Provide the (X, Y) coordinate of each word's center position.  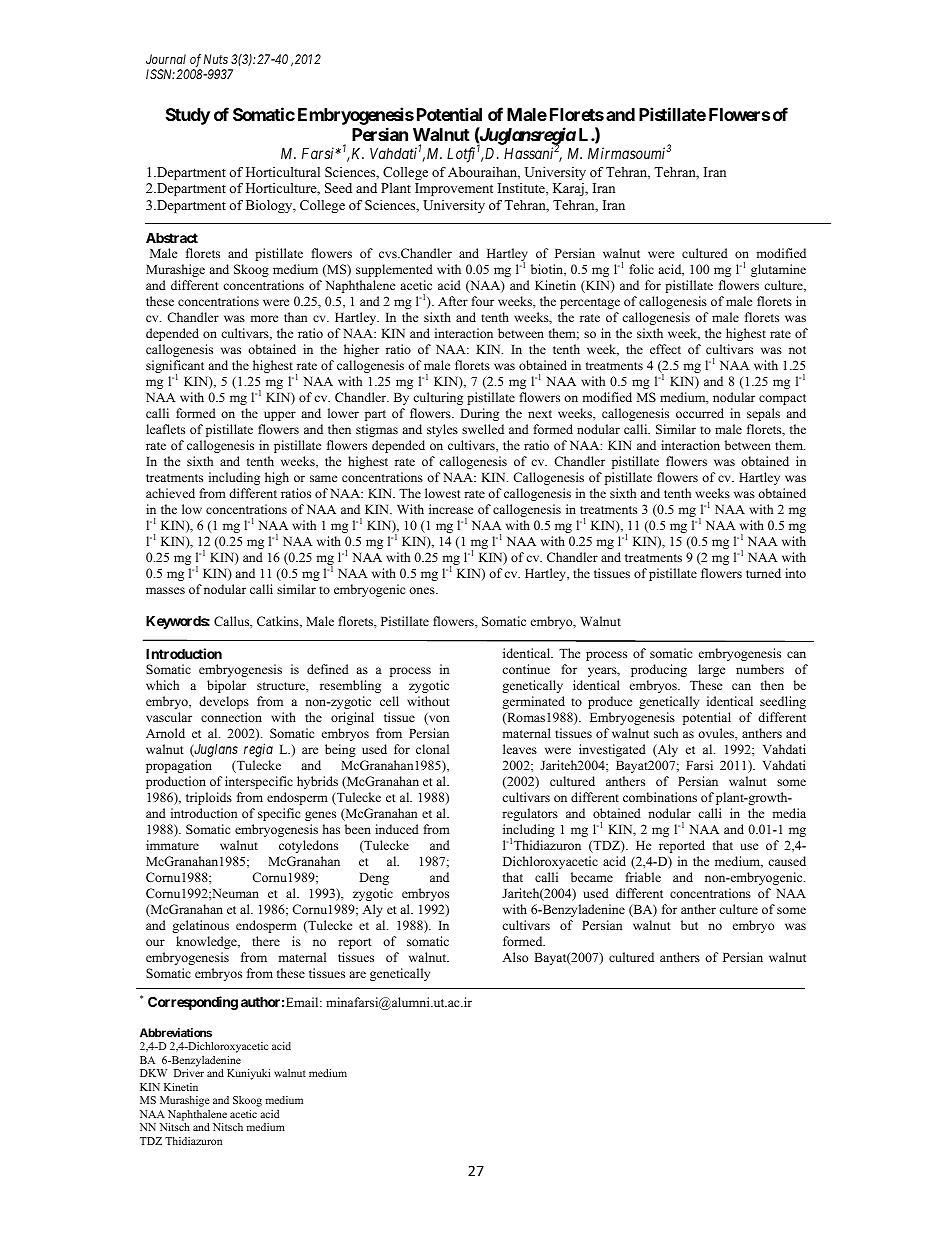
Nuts (215, 59)
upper (280, 416)
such (666, 733)
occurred (700, 413)
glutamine (778, 270)
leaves (520, 749)
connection (231, 717)
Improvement (454, 189)
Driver (189, 1073)
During (479, 414)
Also (515, 957)
